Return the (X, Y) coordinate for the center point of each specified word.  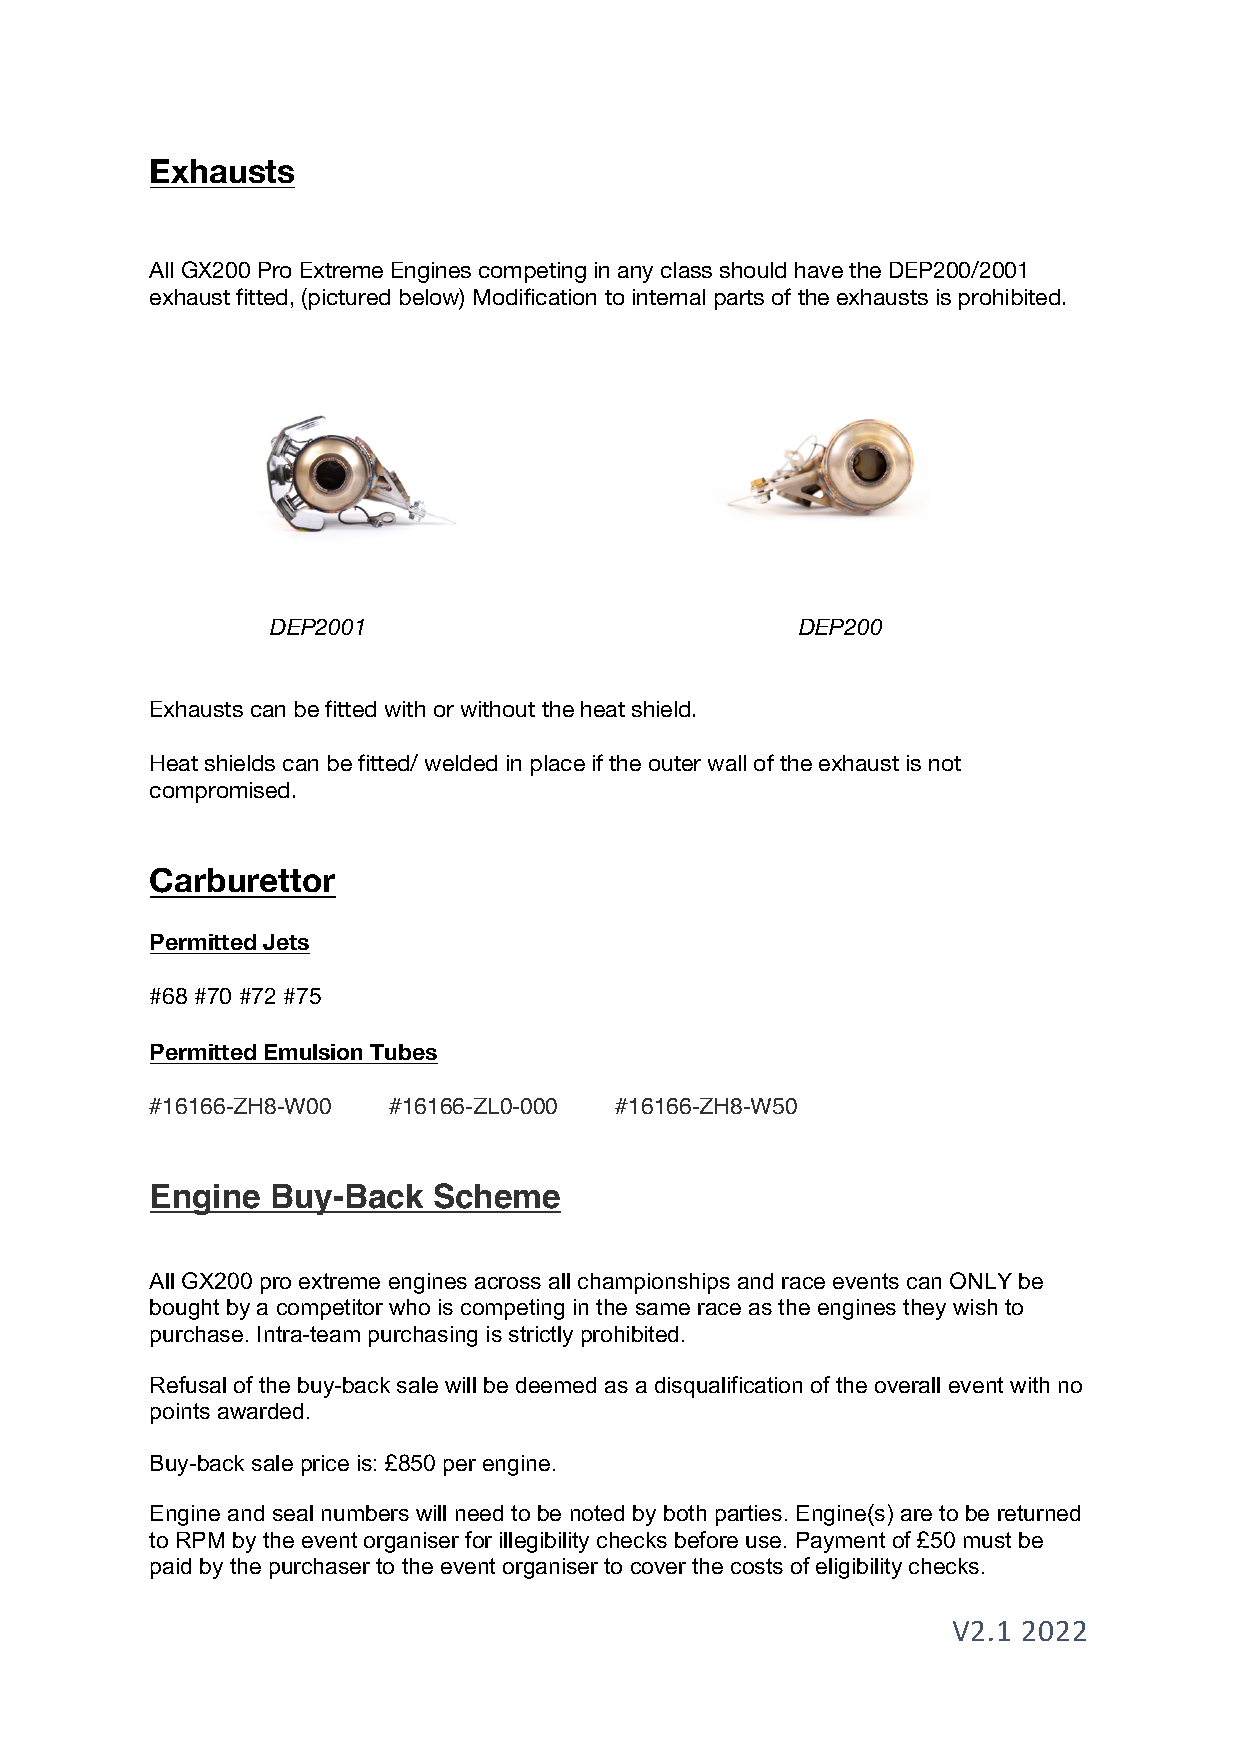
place (558, 765)
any (635, 274)
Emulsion (313, 1052)
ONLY (981, 1280)
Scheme (496, 1197)
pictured (349, 299)
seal (293, 1513)
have (819, 270)
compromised (219, 792)
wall (727, 763)
